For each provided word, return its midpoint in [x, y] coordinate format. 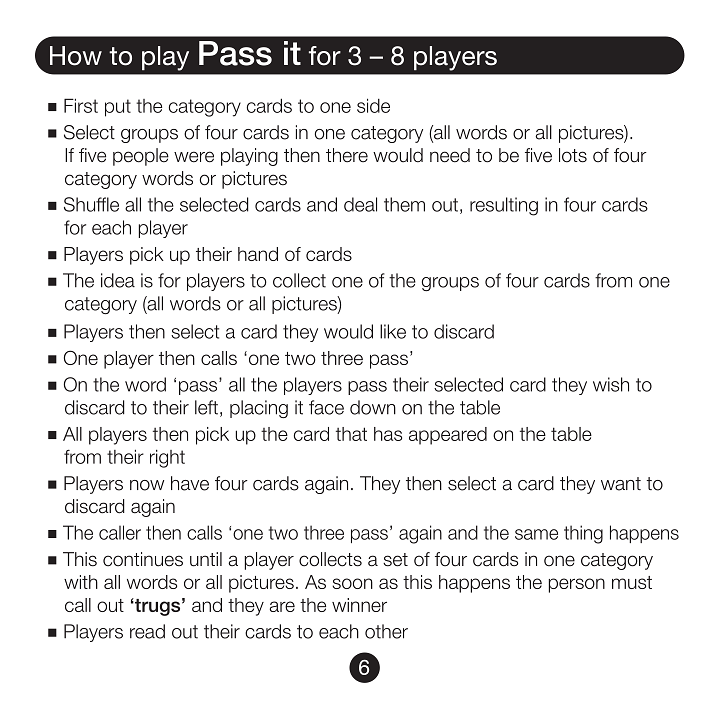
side [373, 105]
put [118, 108]
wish [611, 384]
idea [118, 280]
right [167, 458]
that [351, 434]
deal [360, 204]
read [147, 631]
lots [573, 155]
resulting [504, 206]
